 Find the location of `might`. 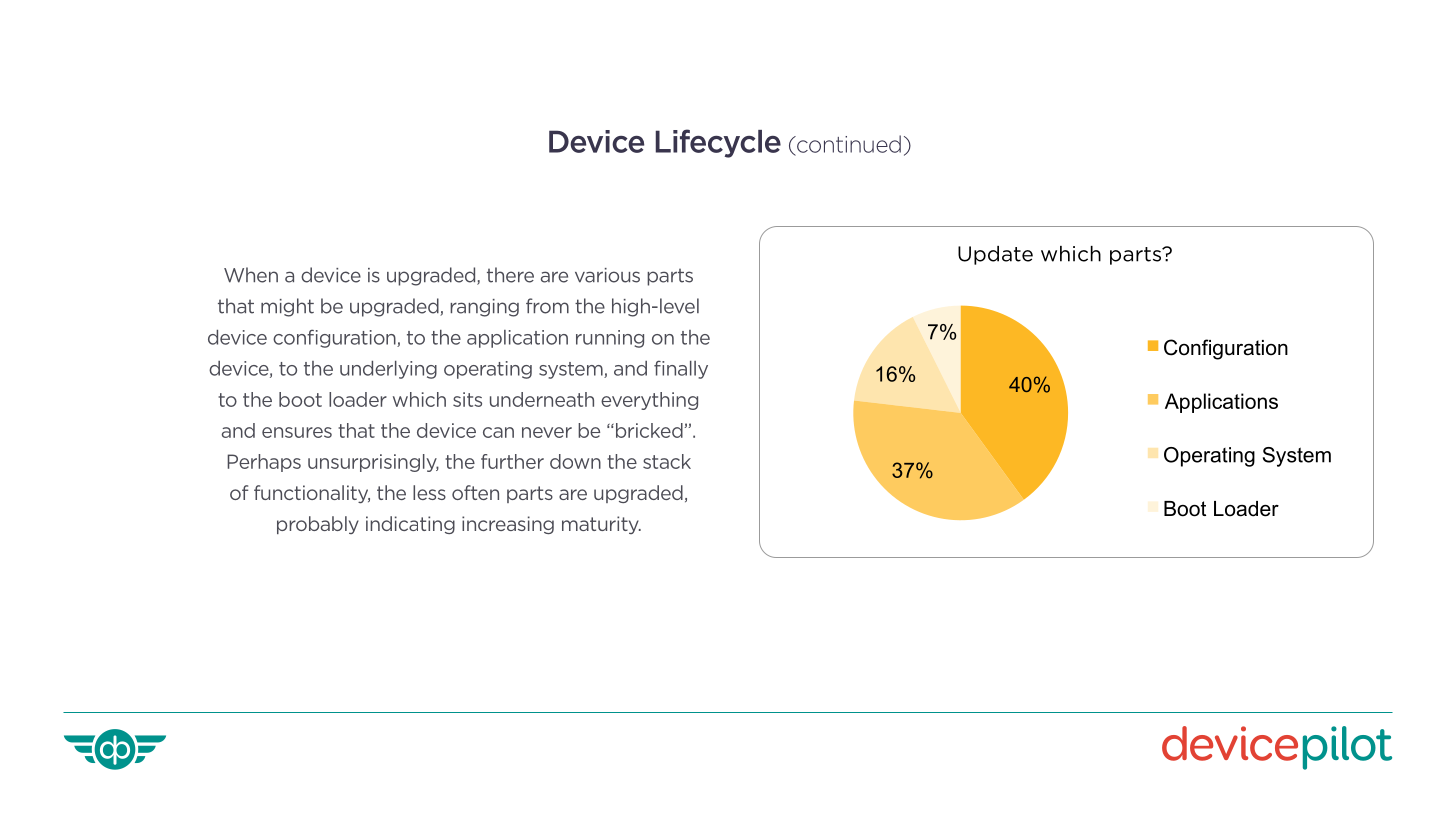

might is located at coordinates (287, 307).
